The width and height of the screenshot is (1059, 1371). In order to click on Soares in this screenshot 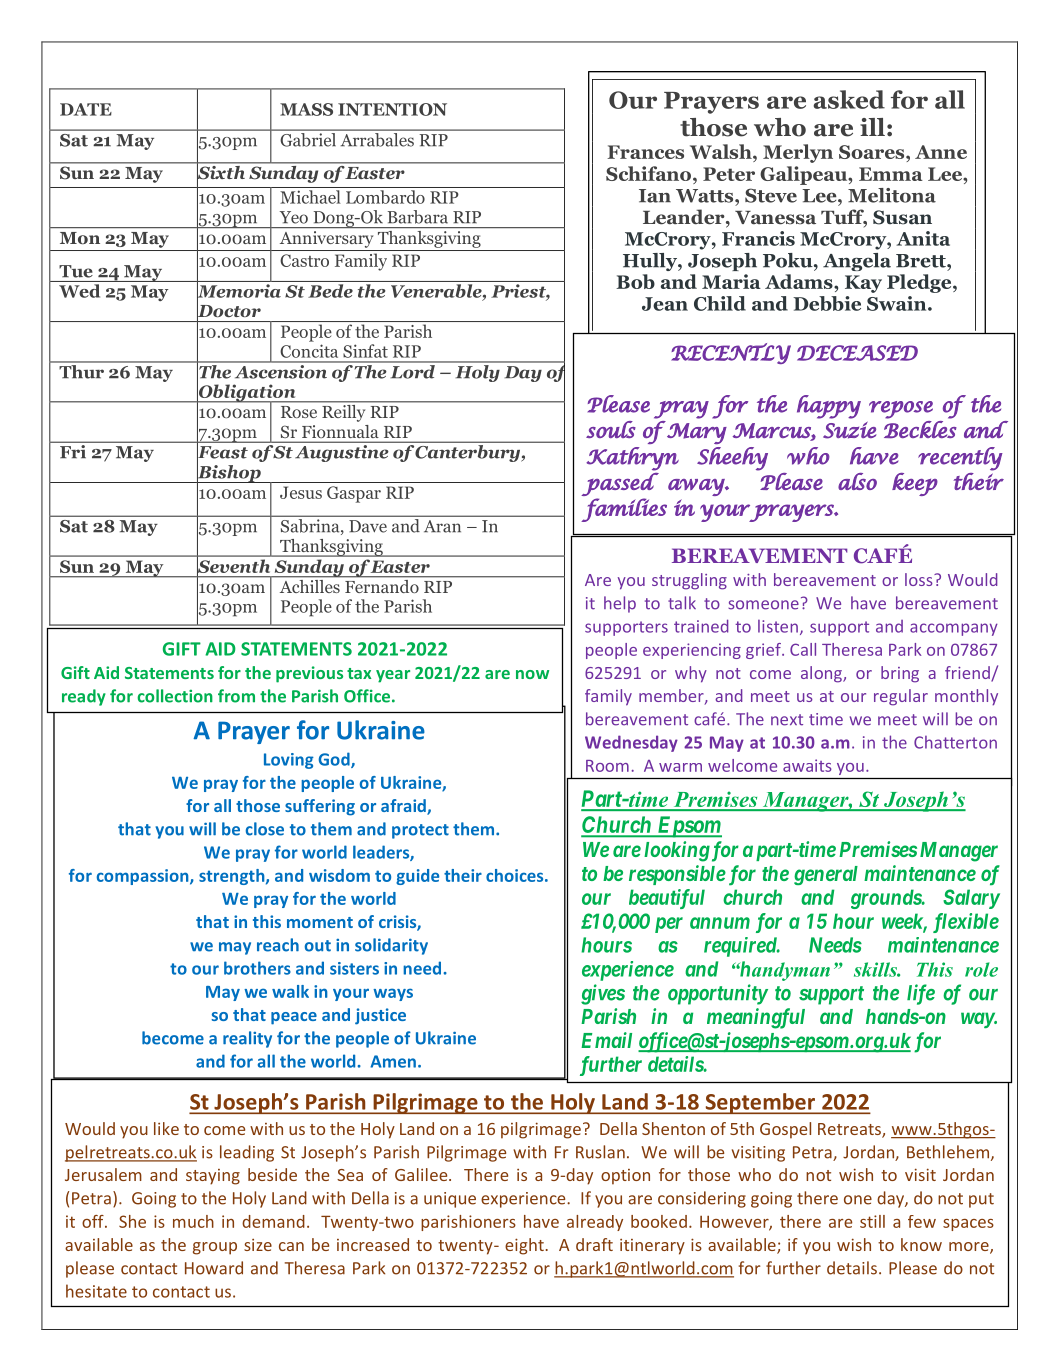, I will do `click(873, 153)`.
